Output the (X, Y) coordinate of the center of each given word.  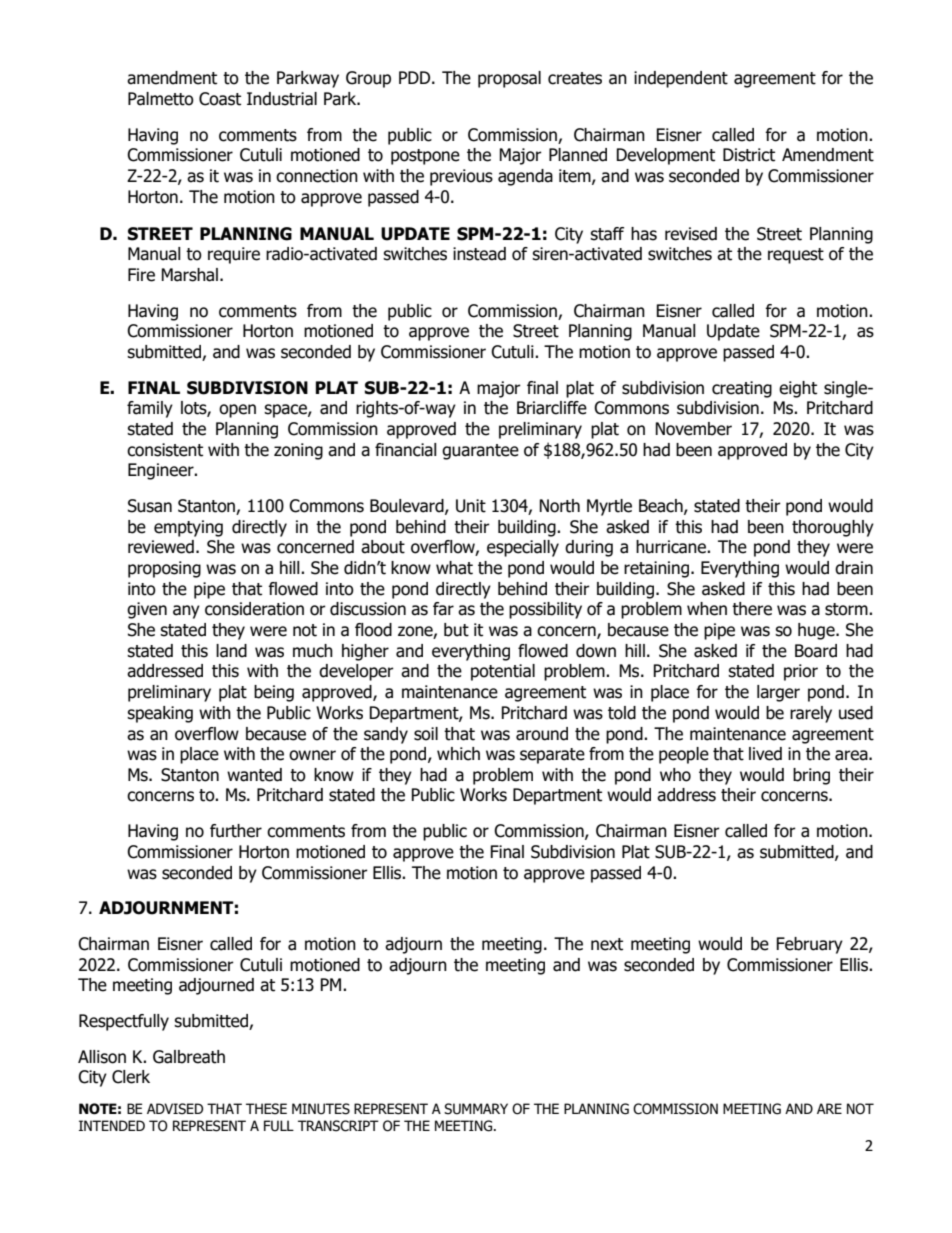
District (749, 155)
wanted (254, 775)
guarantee (480, 452)
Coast (220, 99)
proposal (509, 79)
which (458, 754)
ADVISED (175, 1109)
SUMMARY (476, 1109)
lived (765, 754)
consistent (165, 450)
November (693, 429)
